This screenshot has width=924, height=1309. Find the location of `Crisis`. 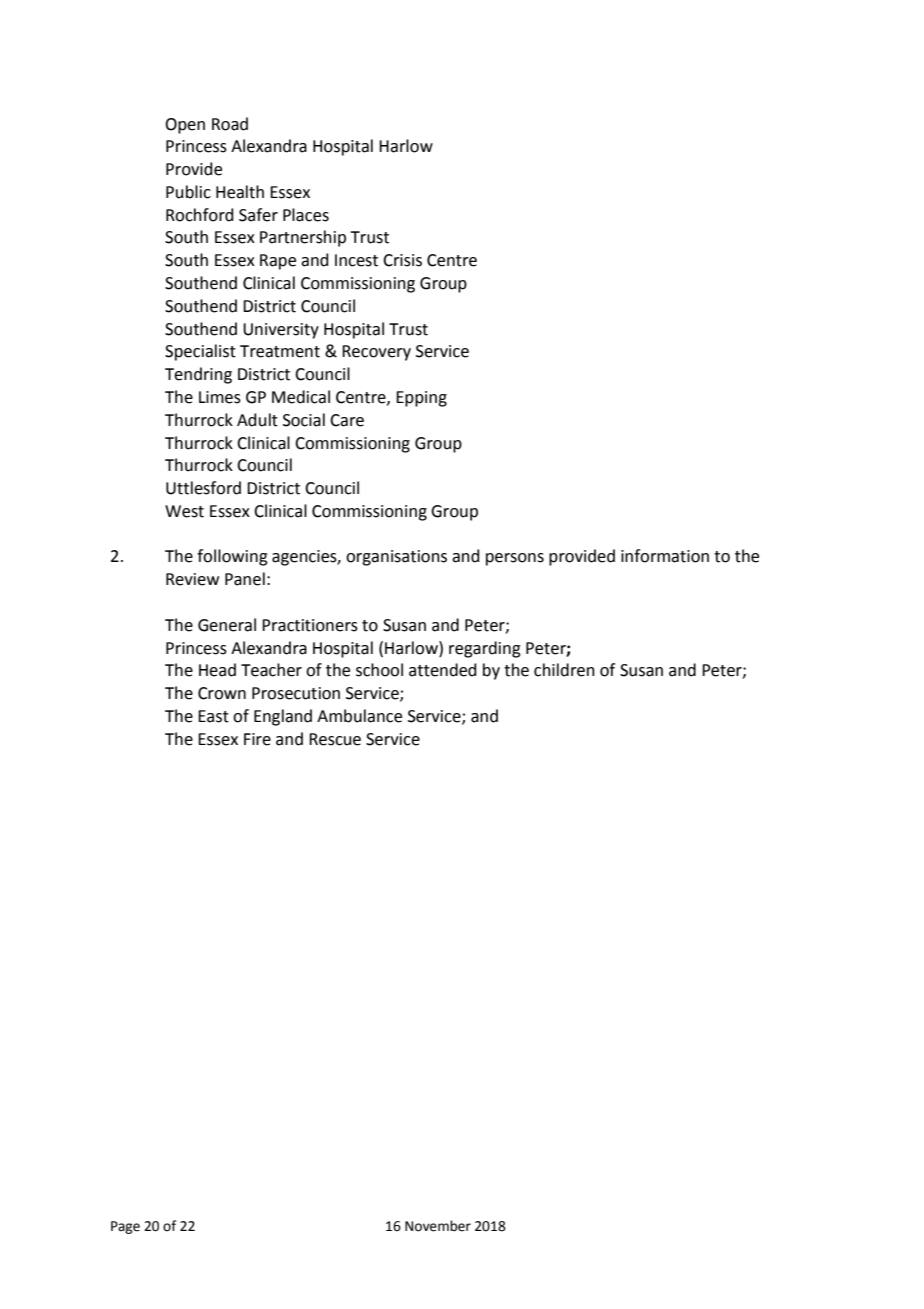

Crisis is located at coordinates (402, 260).
